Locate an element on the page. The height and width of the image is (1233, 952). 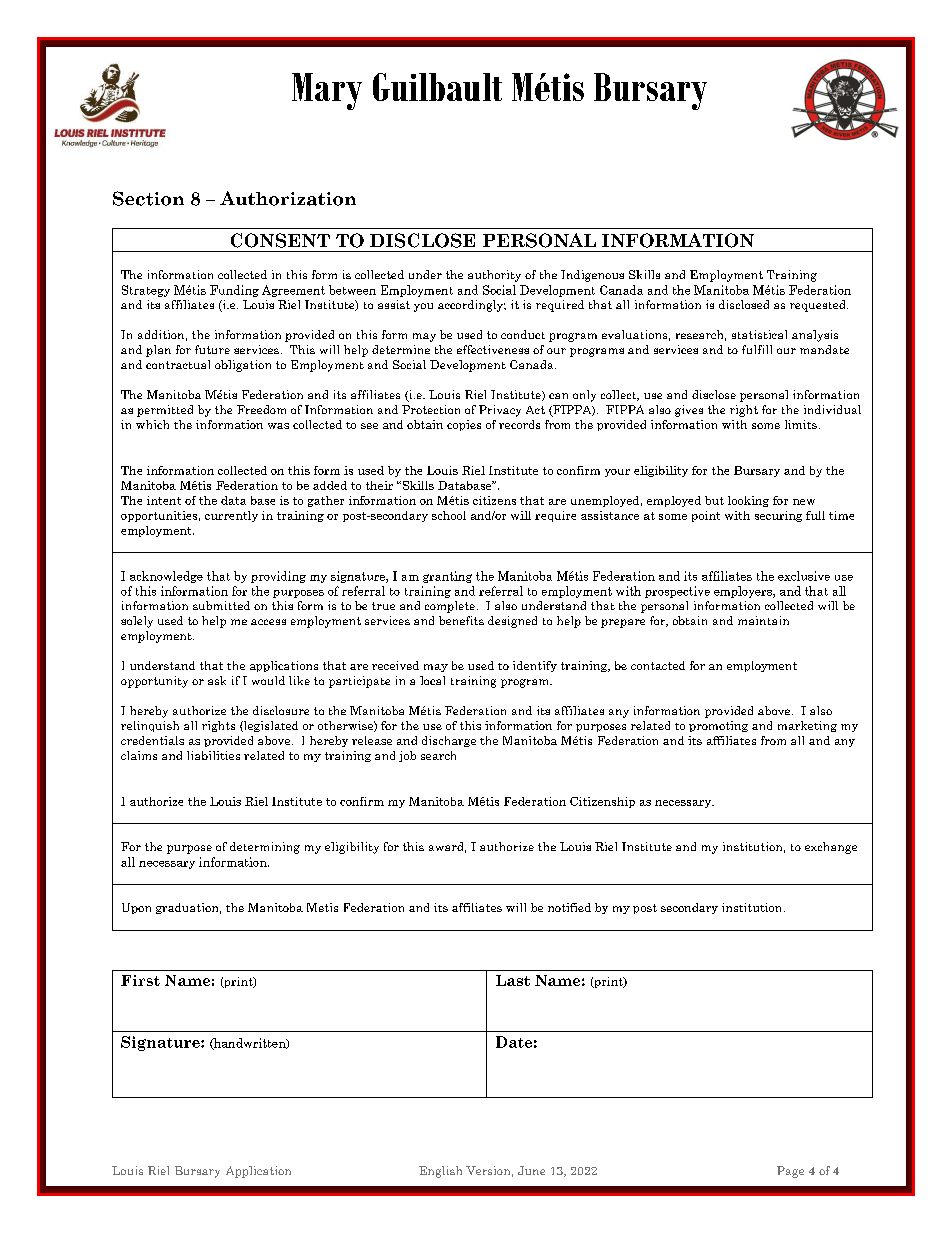
maintain is located at coordinates (763, 620).
